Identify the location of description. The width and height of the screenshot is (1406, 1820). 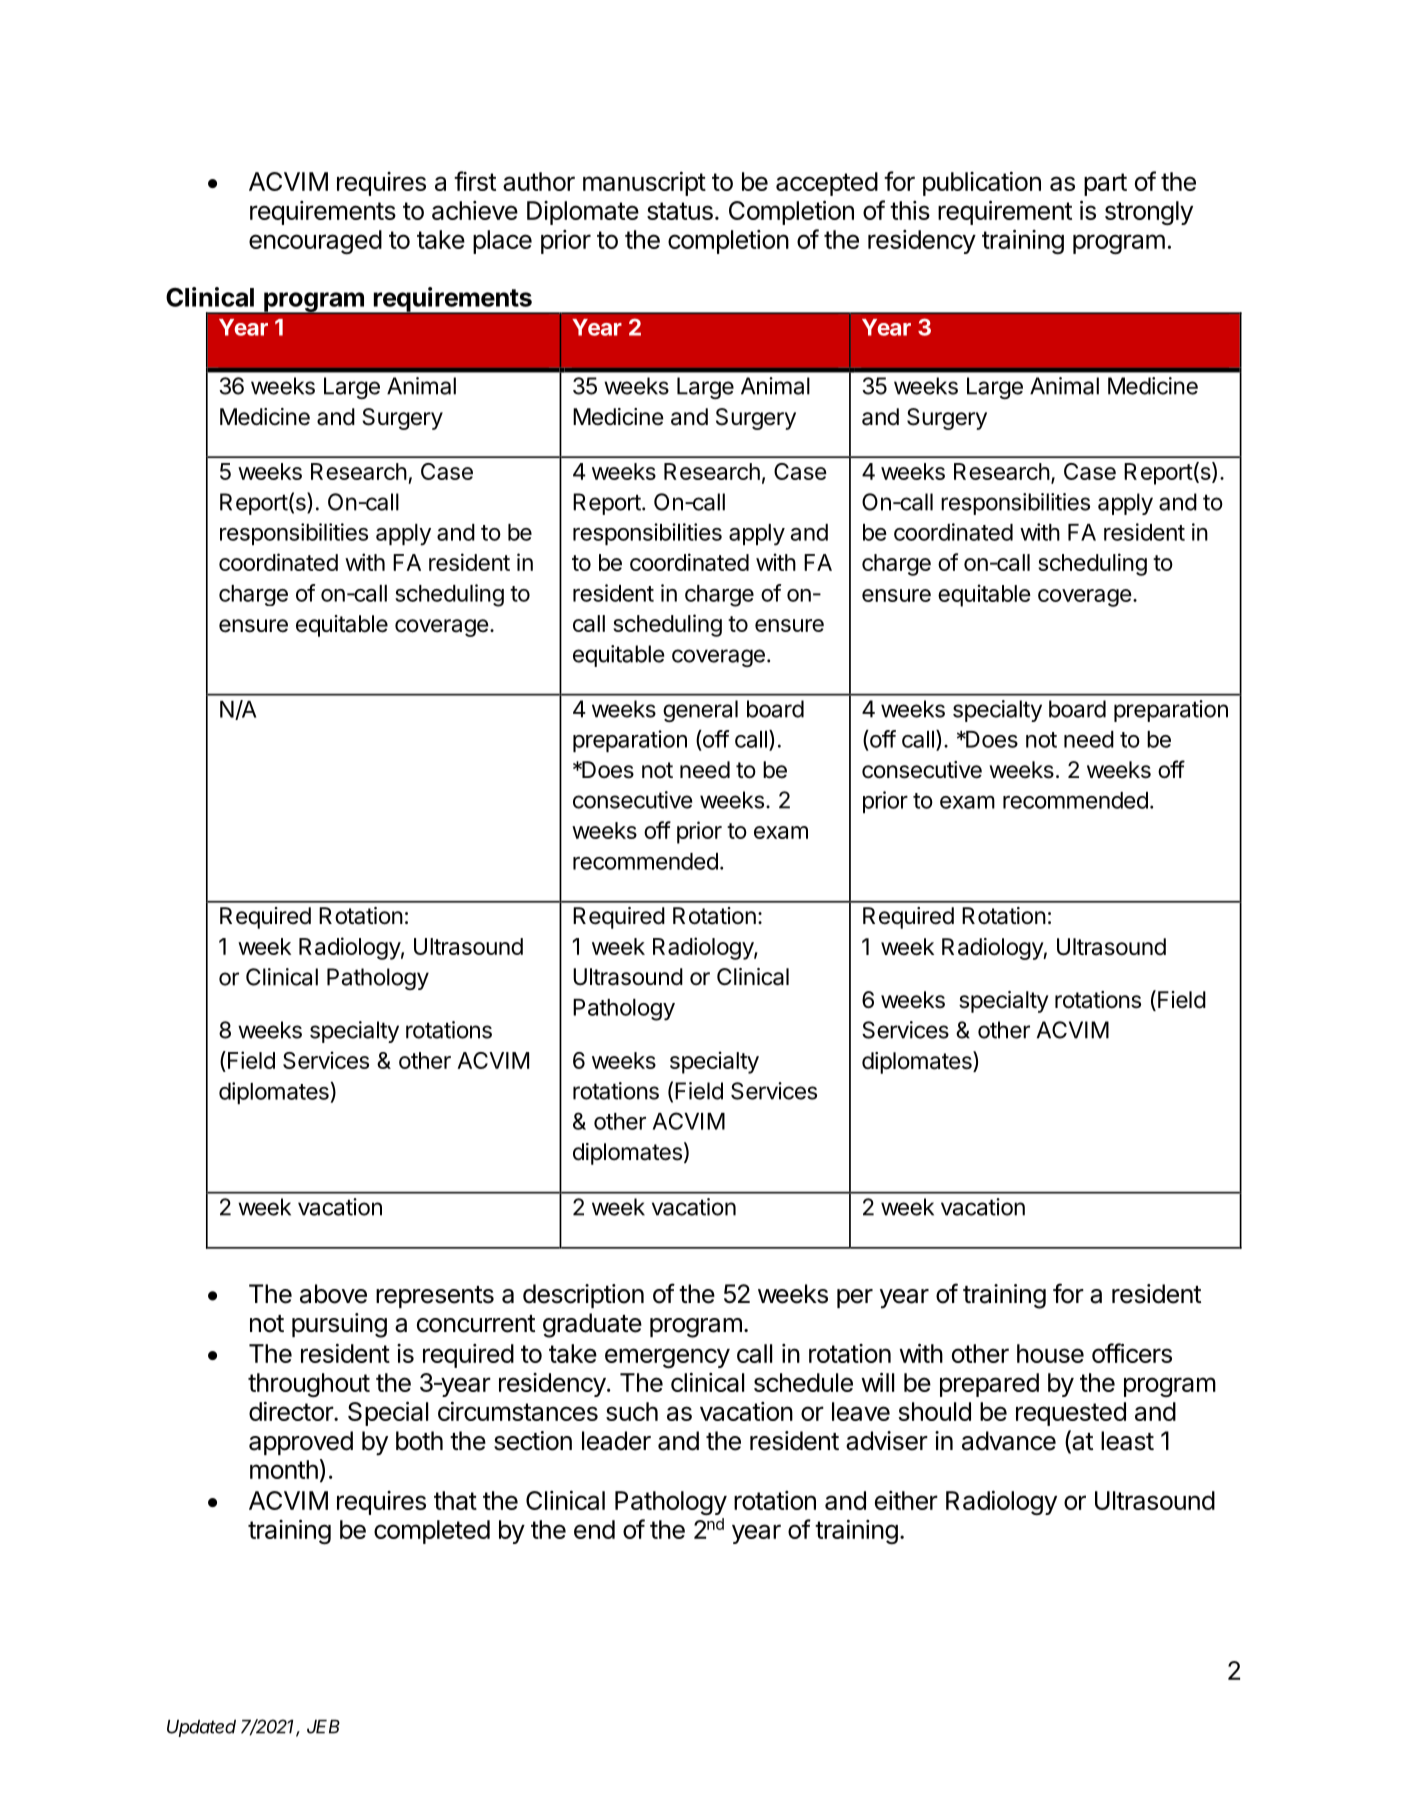
(583, 1296).
